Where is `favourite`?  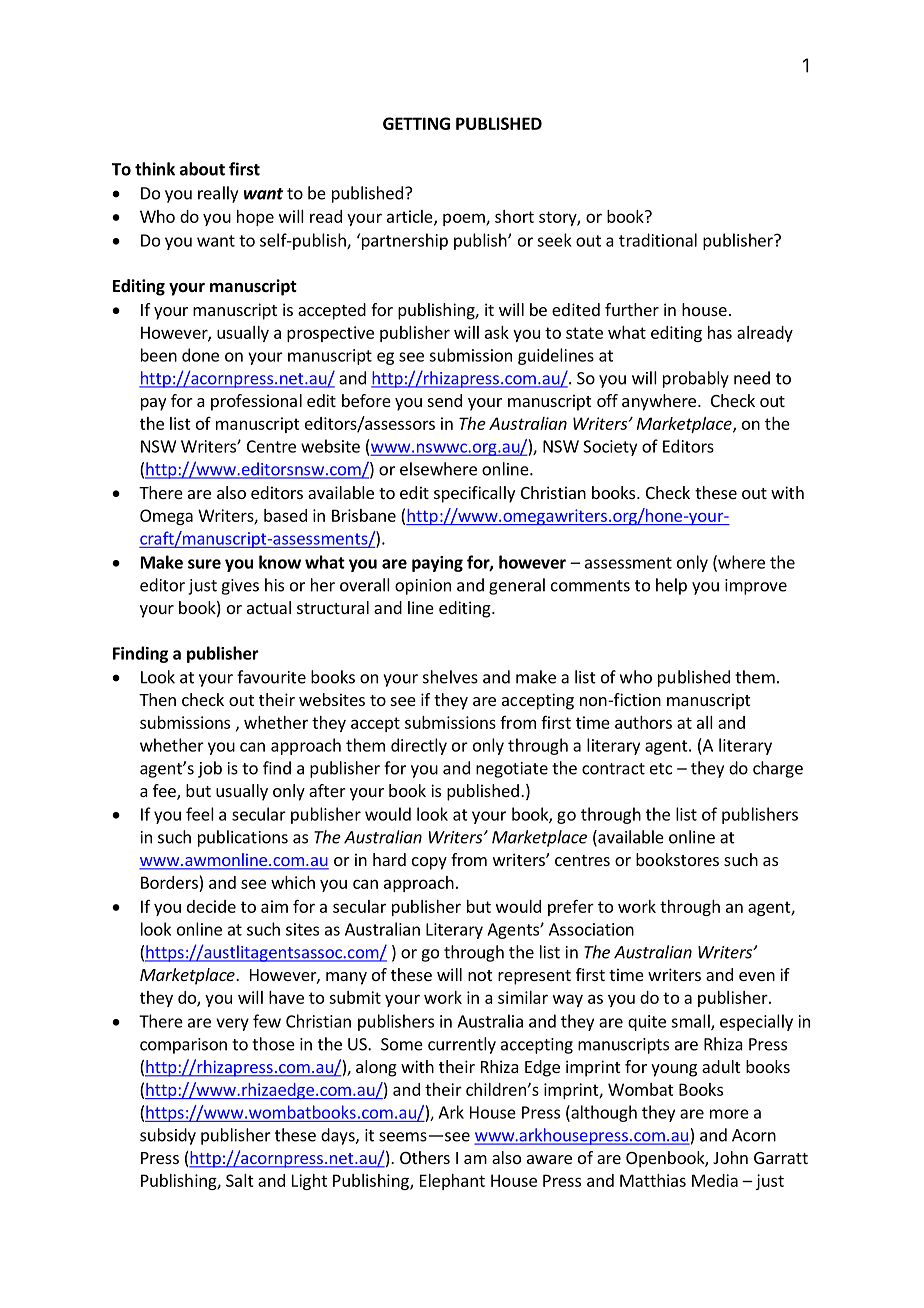
favourite is located at coordinates (271, 677).
